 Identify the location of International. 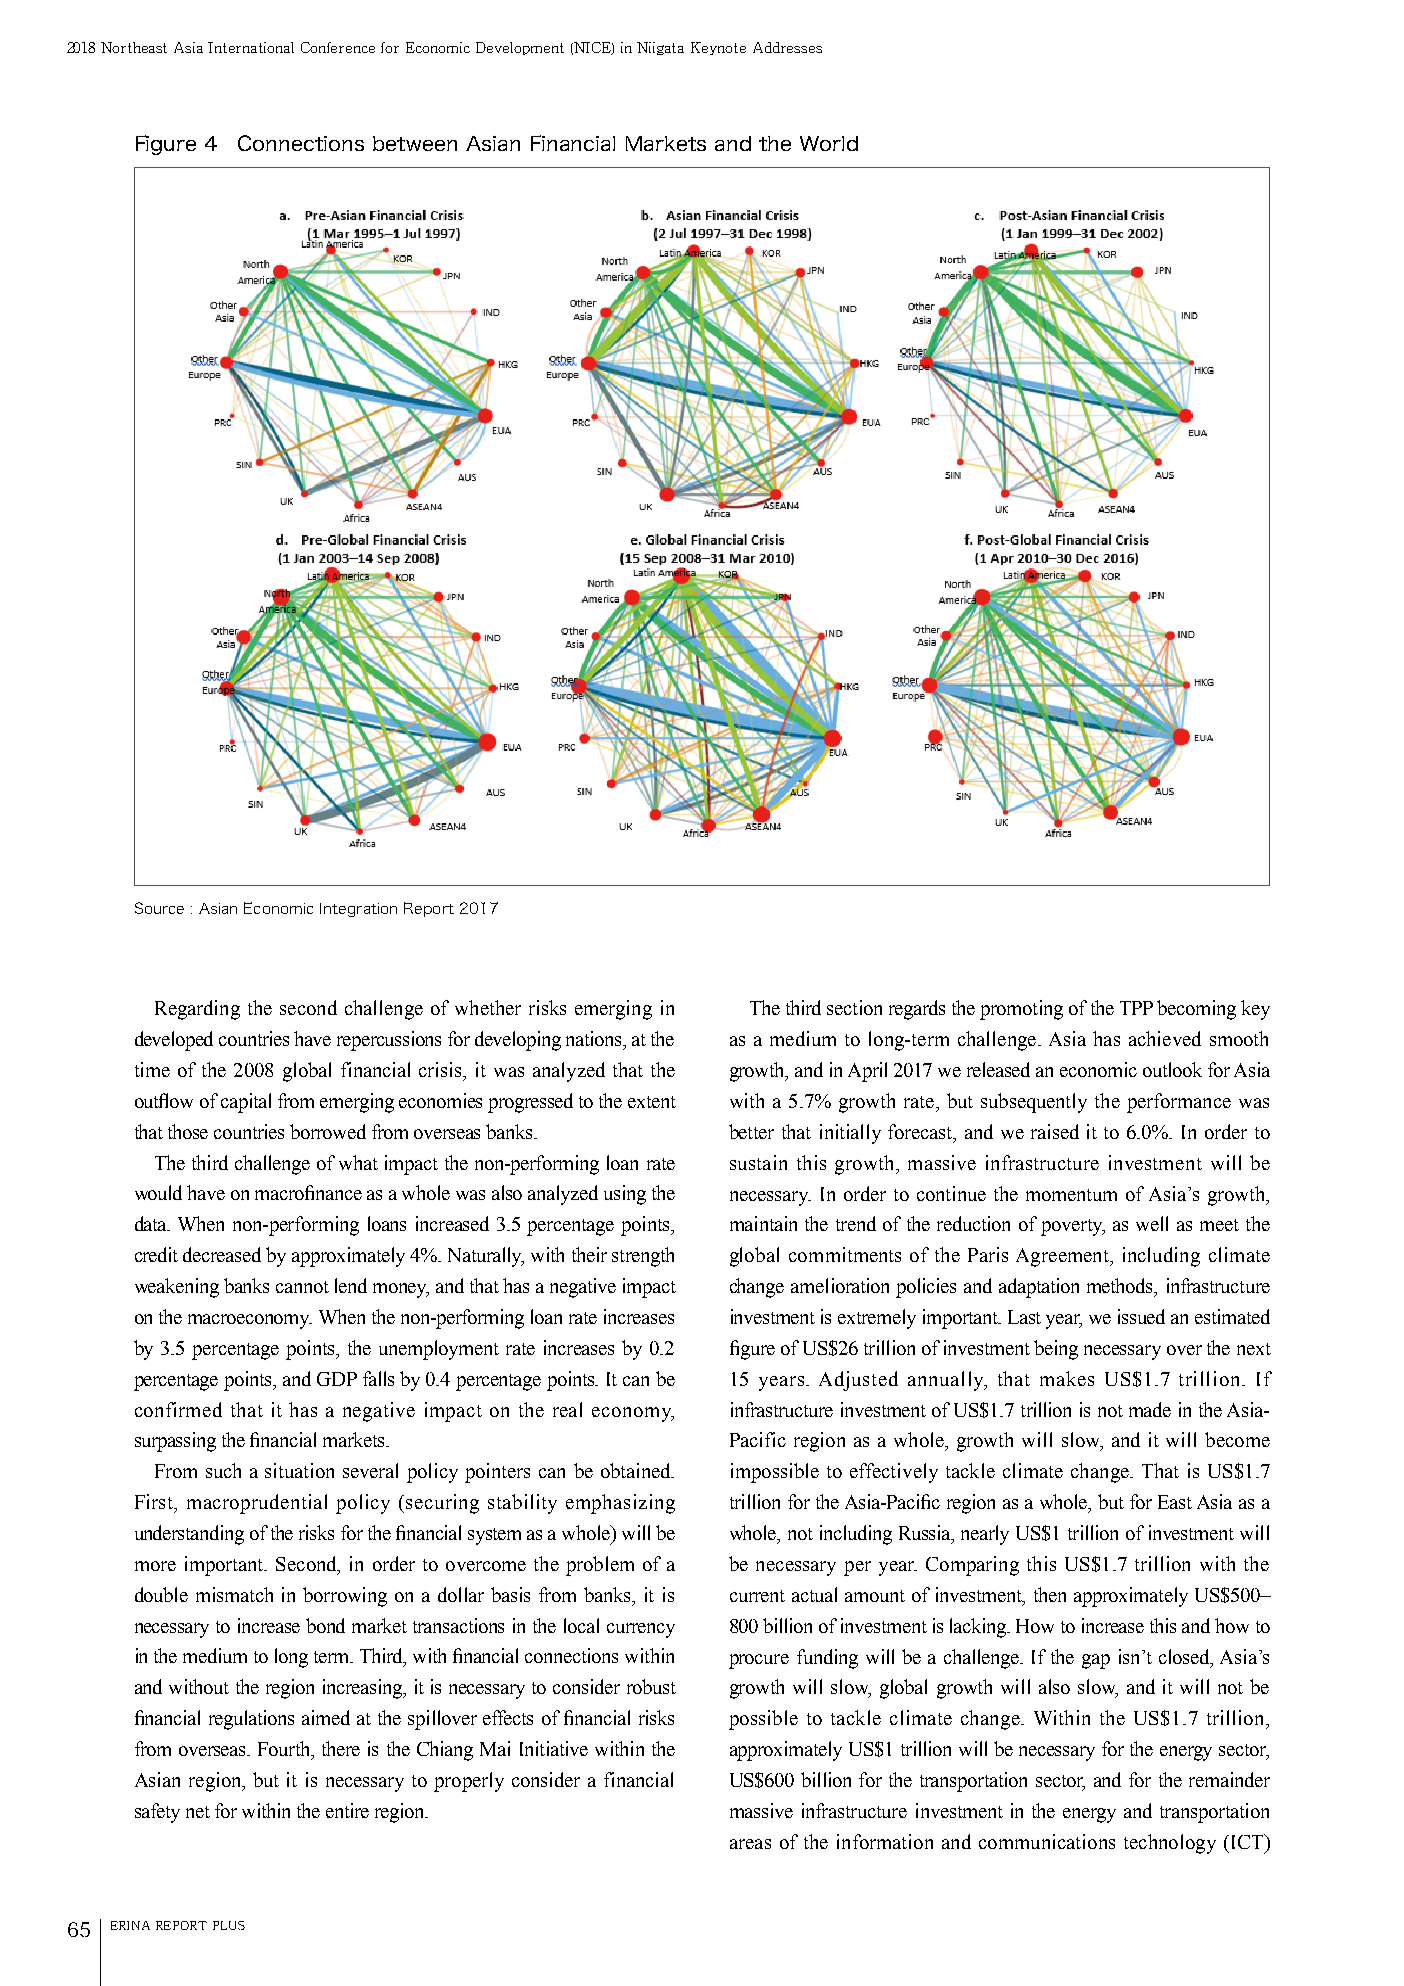
(251, 47).
